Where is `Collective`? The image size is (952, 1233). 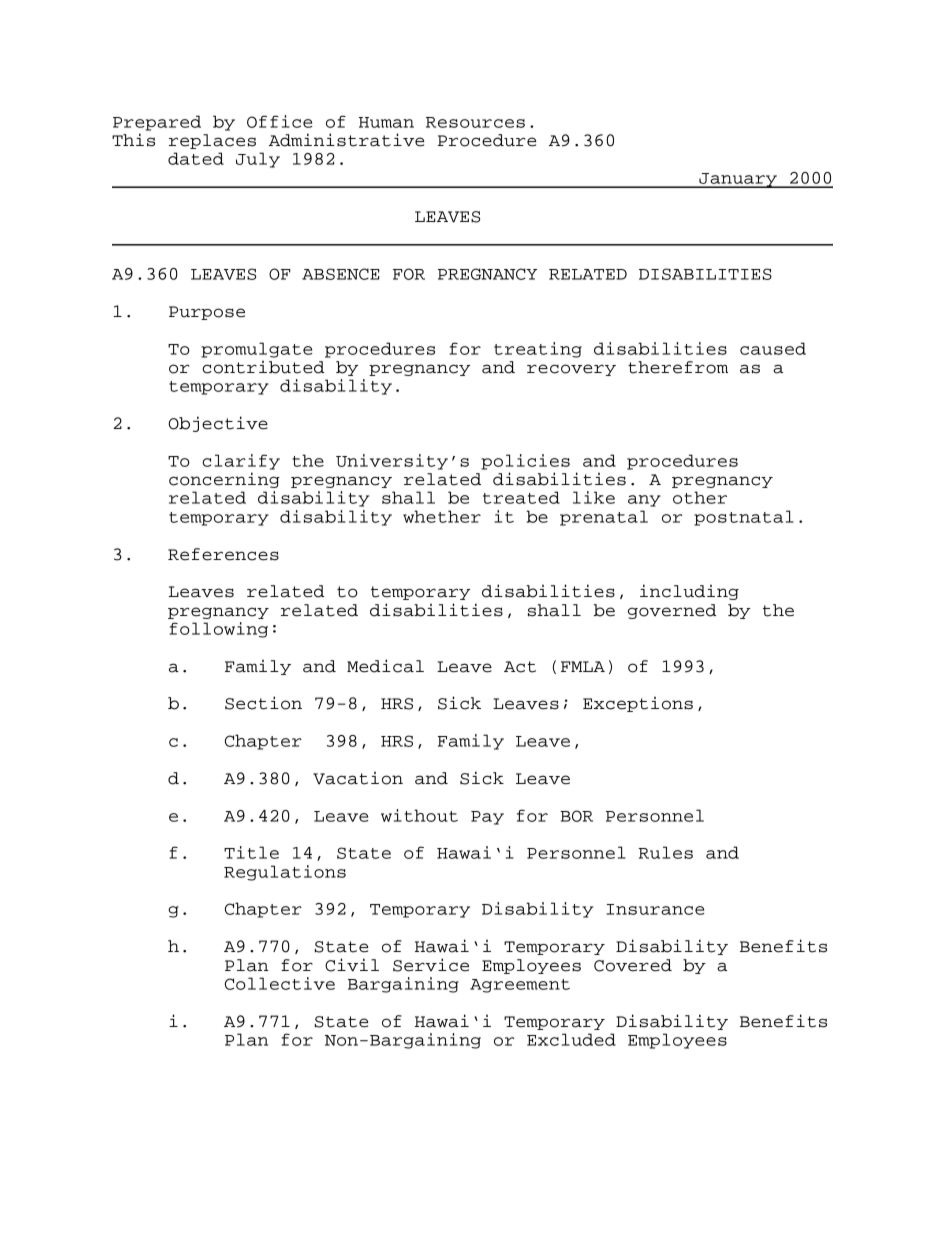
Collective is located at coordinates (280, 983).
